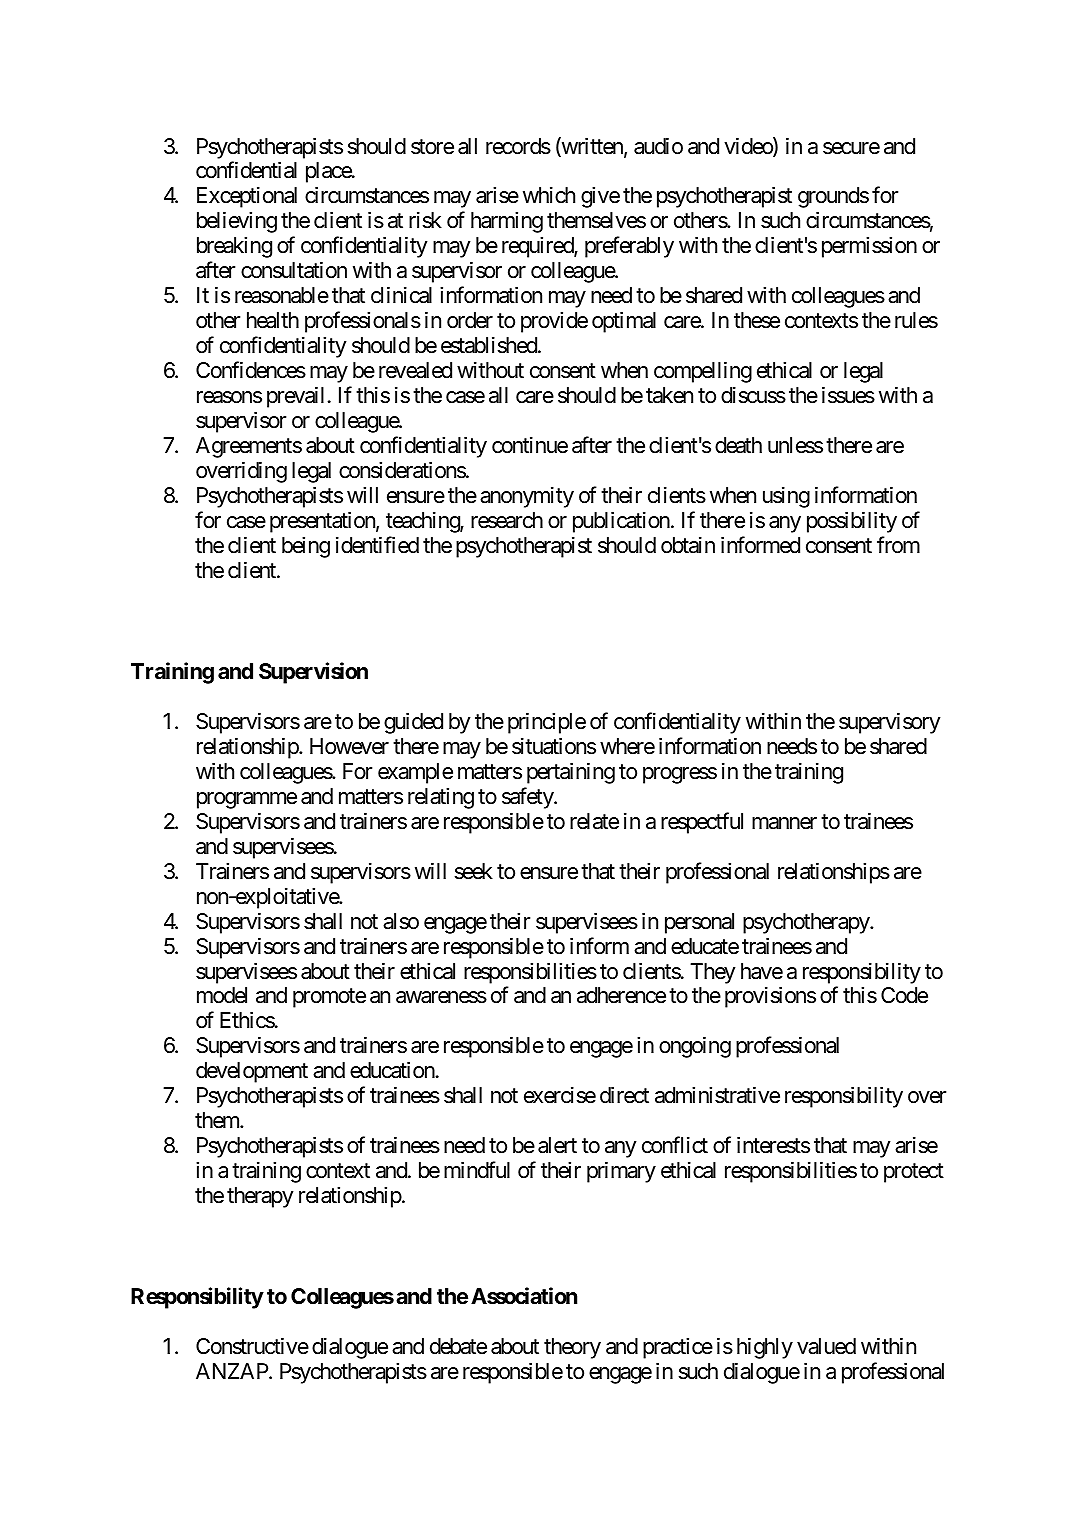 This document has height=1524, width=1077. What do you see at coordinates (784, 823) in the document?
I see `manner` at bounding box center [784, 823].
